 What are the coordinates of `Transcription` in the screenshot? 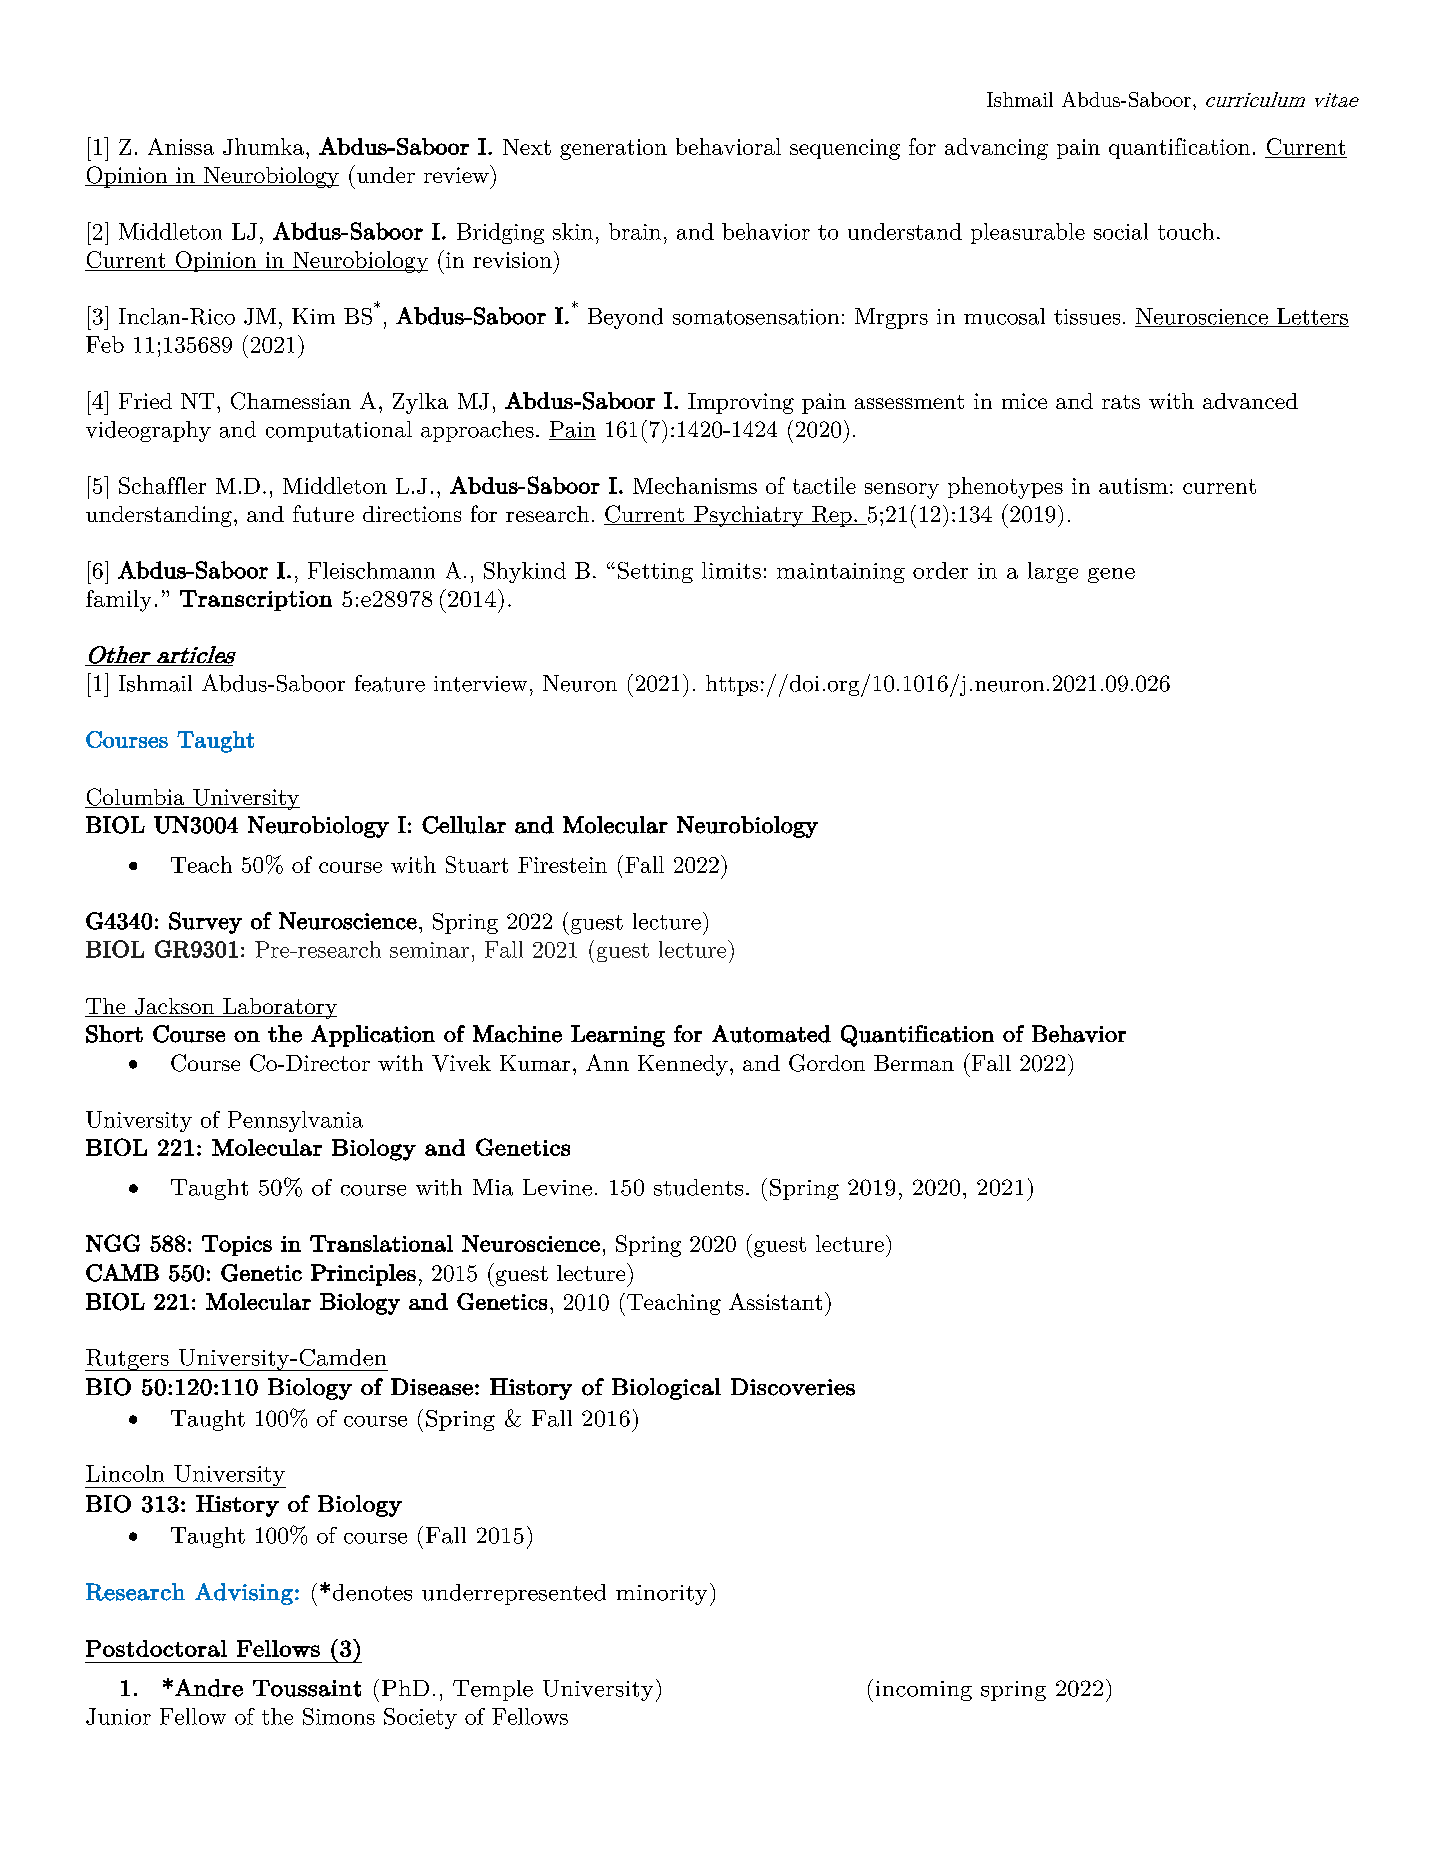 It's located at (256, 600).
